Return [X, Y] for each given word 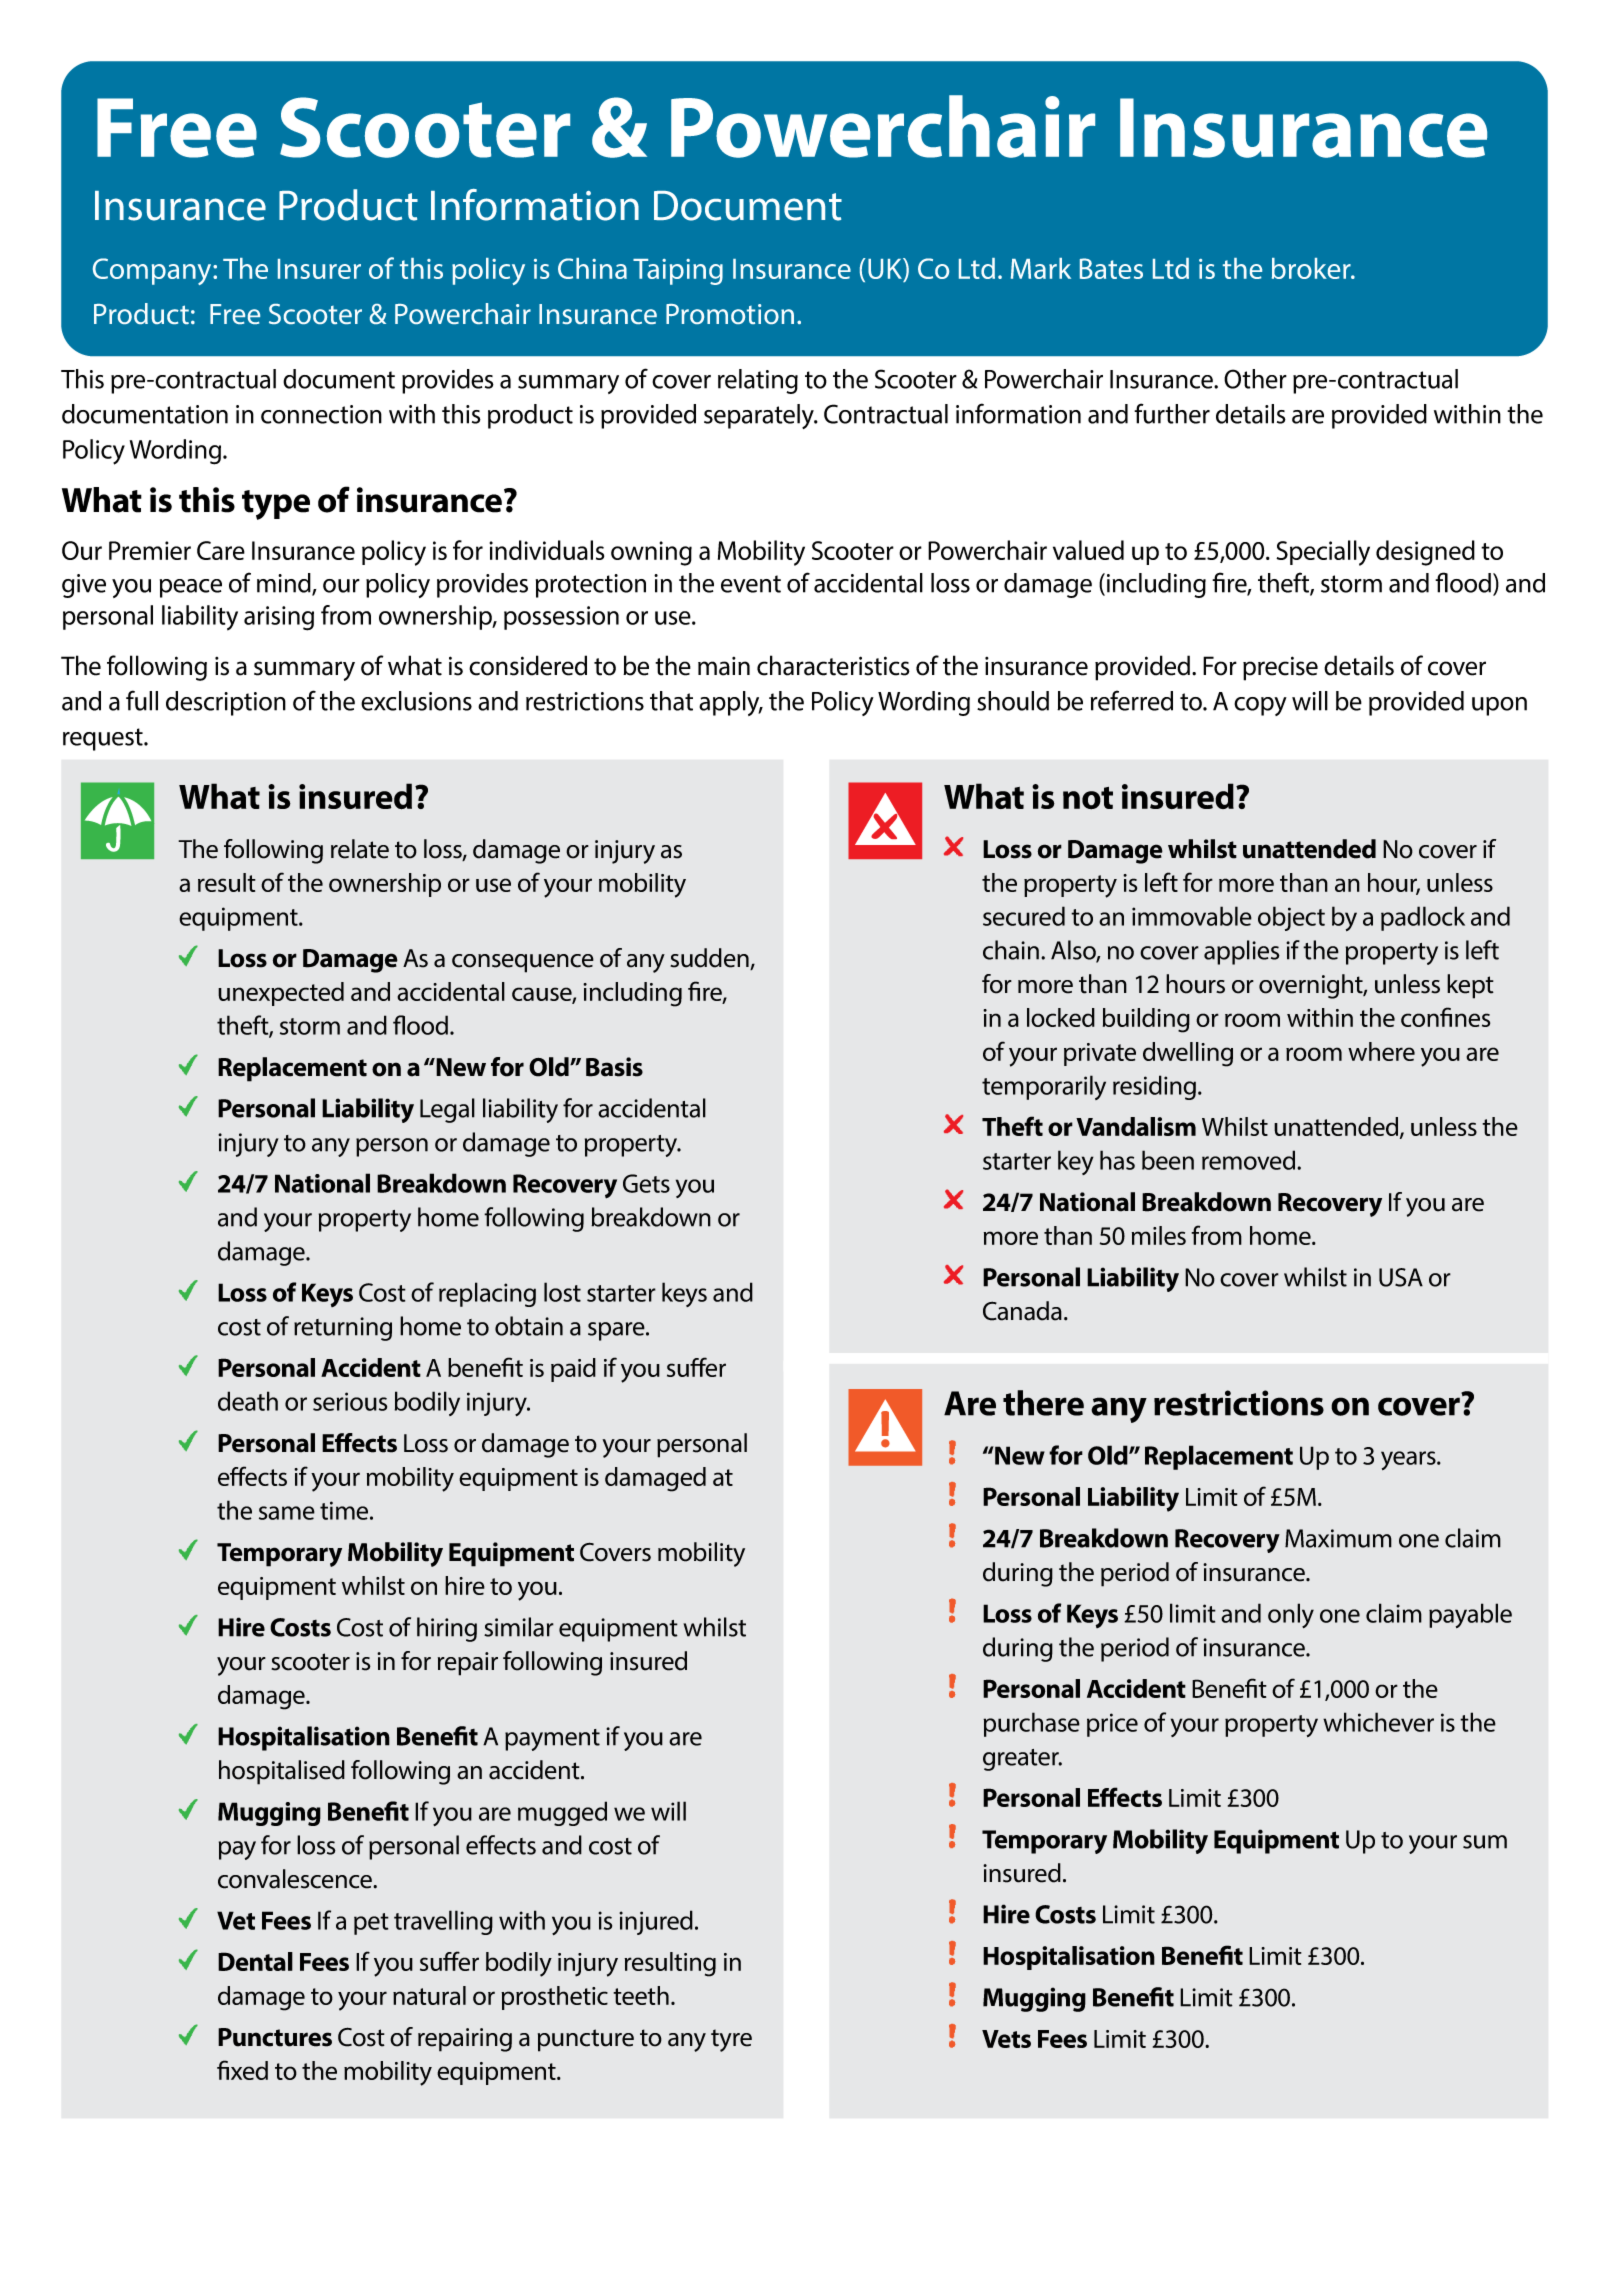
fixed [242, 2070]
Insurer [319, 269]
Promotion [730, 314]
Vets [1006, 2039]
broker [1312, 268]
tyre [731, 2040]
